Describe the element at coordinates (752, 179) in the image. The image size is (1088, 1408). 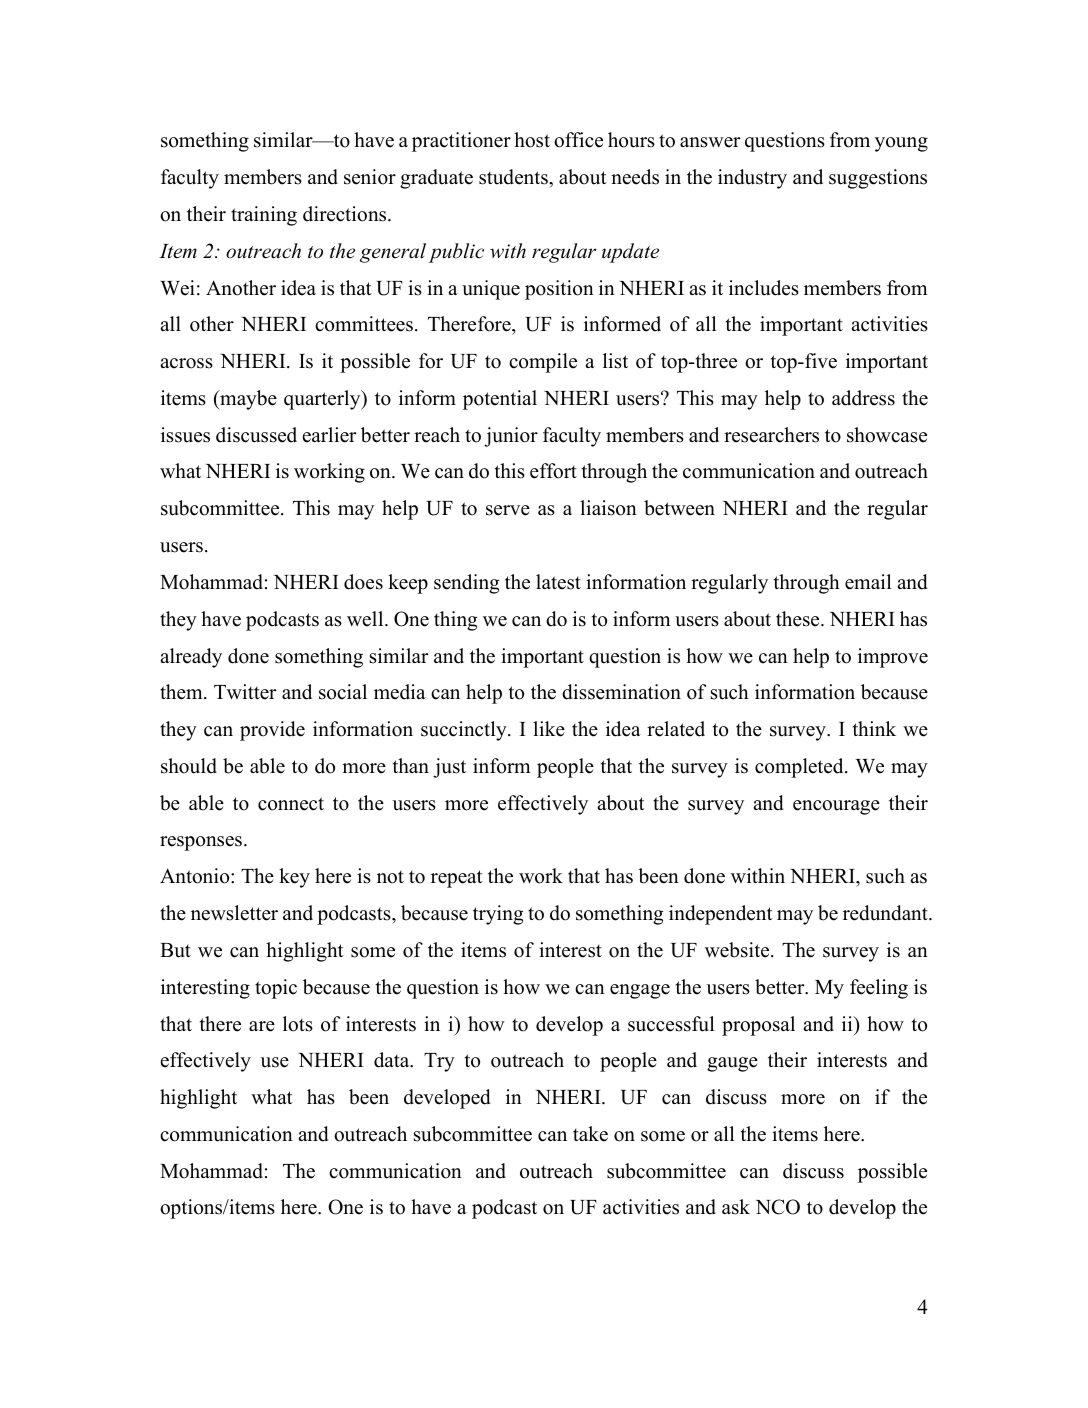
I see `industry` at that location.
